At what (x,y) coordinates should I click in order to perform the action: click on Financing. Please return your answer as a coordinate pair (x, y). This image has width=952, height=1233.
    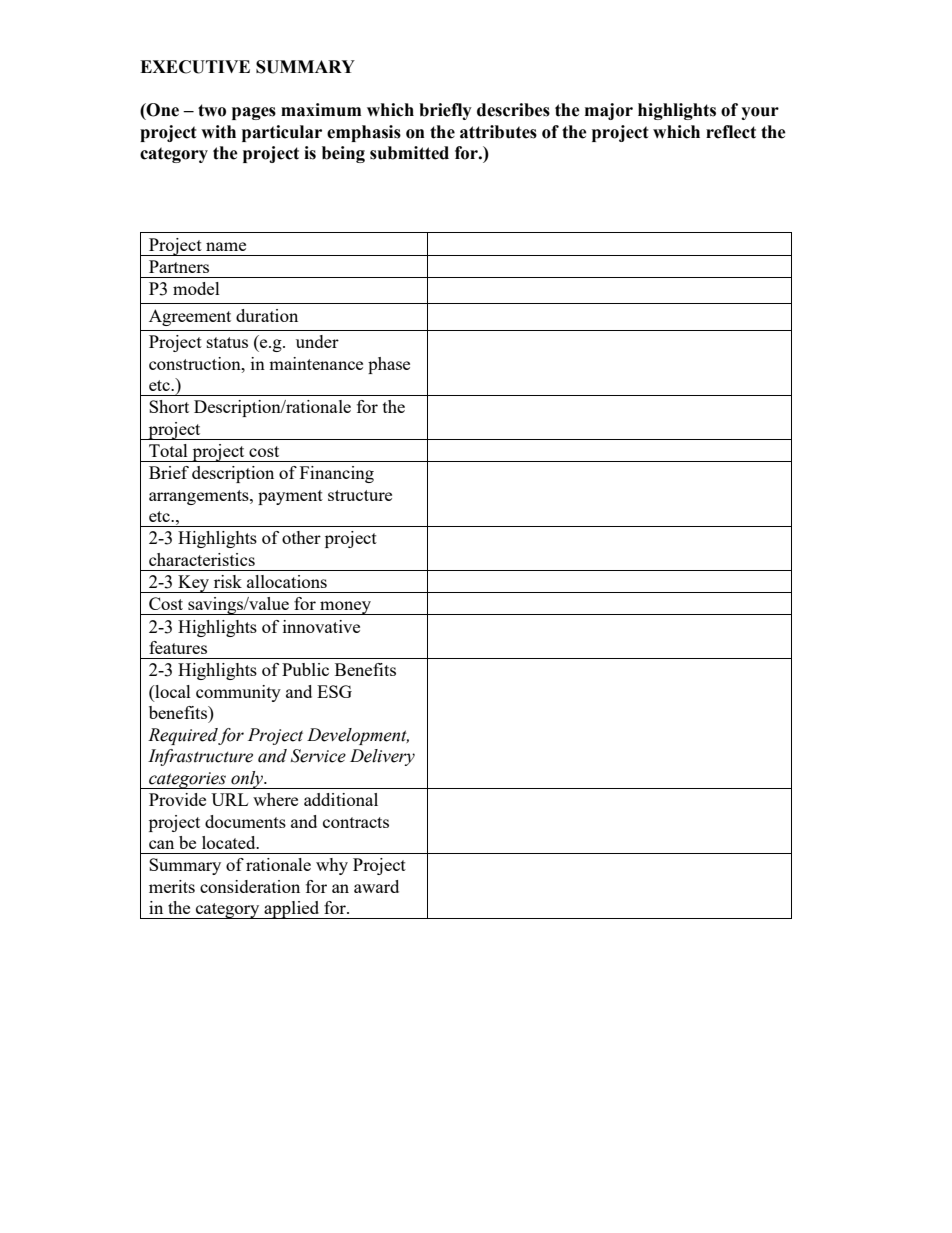
    Looking at the image, I should click on (337, 474).
